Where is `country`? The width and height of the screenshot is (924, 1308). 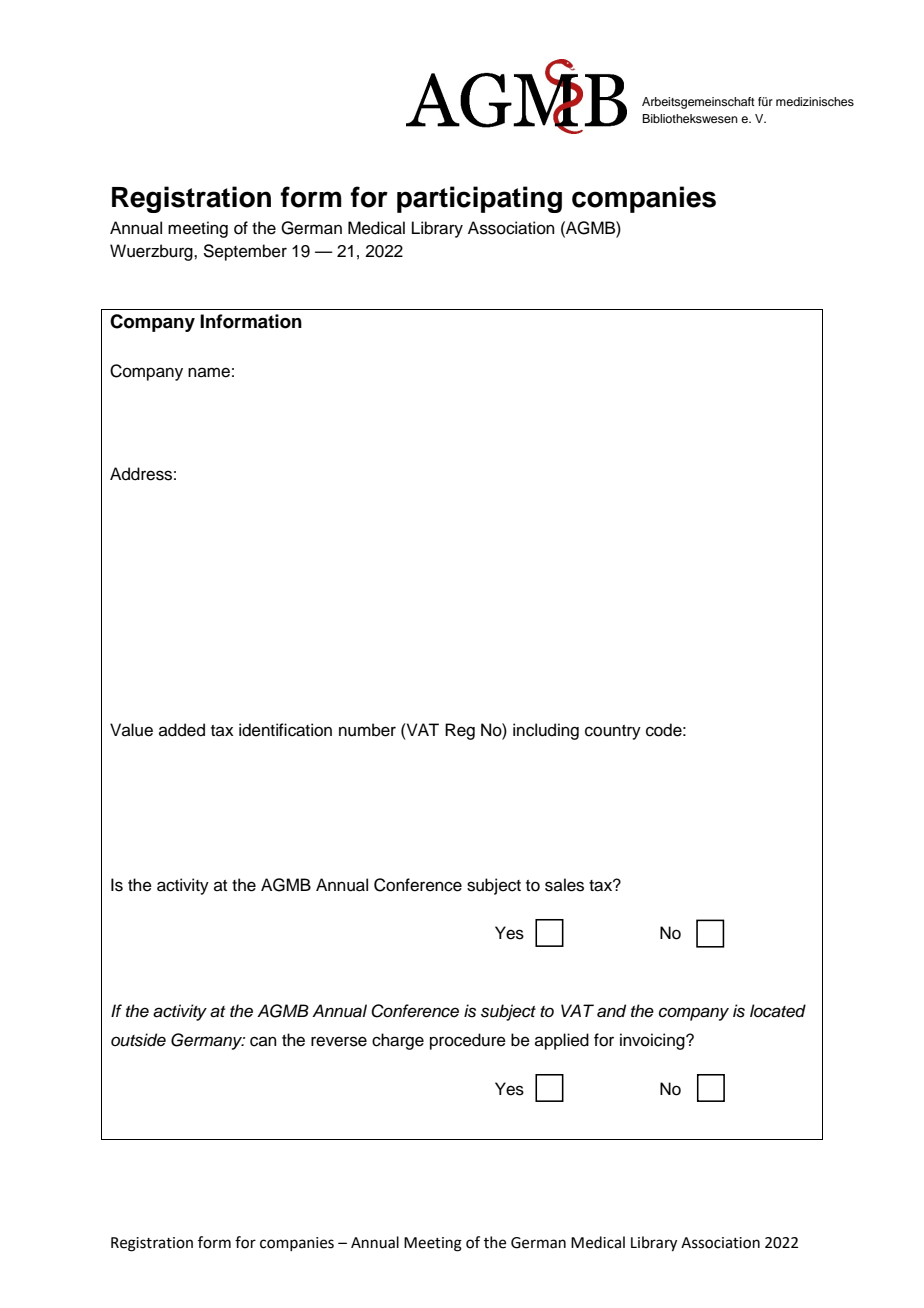 country is located at coordinates (613, 732).
